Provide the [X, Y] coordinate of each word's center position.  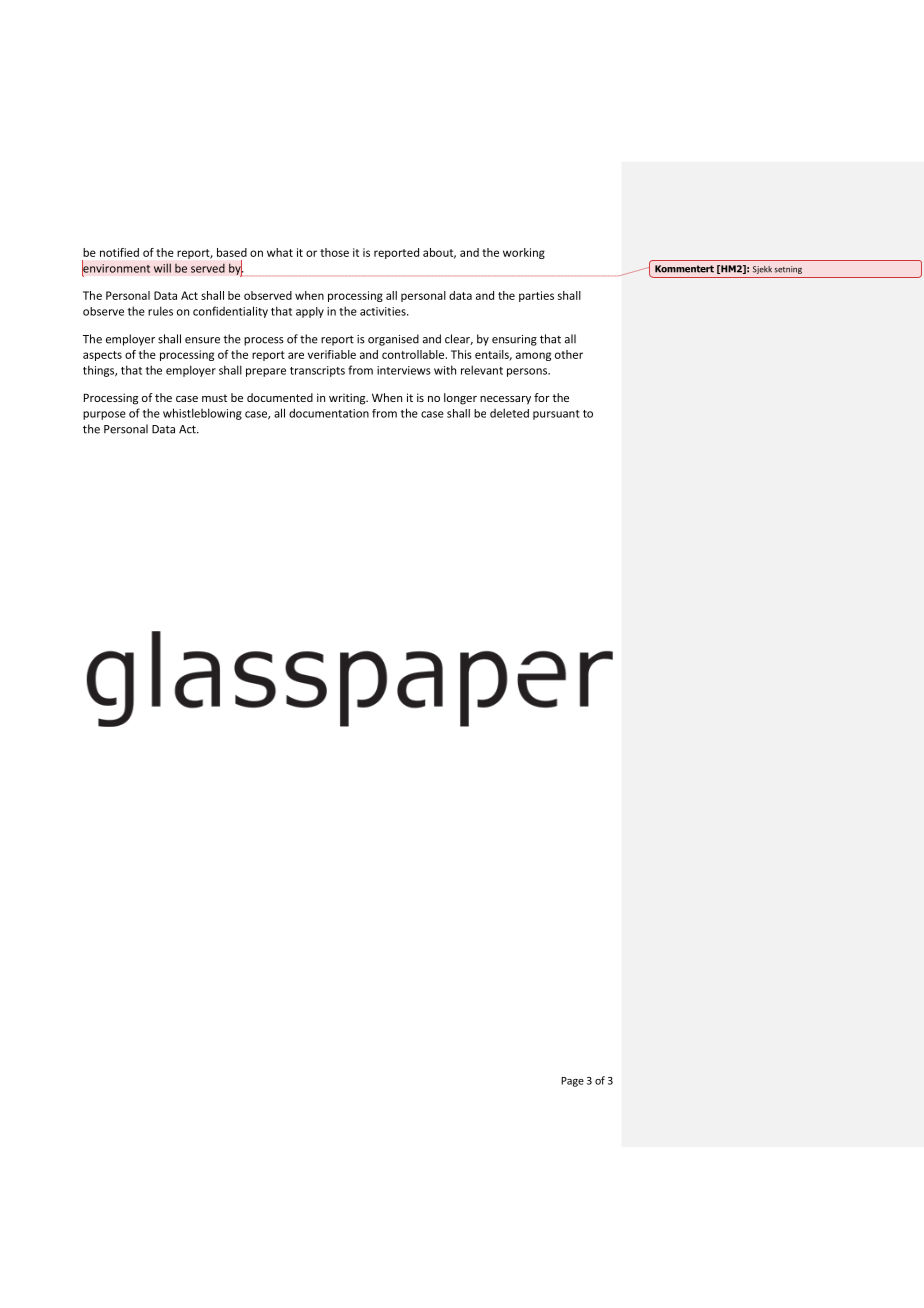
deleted [509, 413]
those [334, 252]
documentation [329, 413]
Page [572, 1082]
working [524, 253]
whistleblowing [202, 414]
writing [348, 399]
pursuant [556, 415]
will [162, 268]
